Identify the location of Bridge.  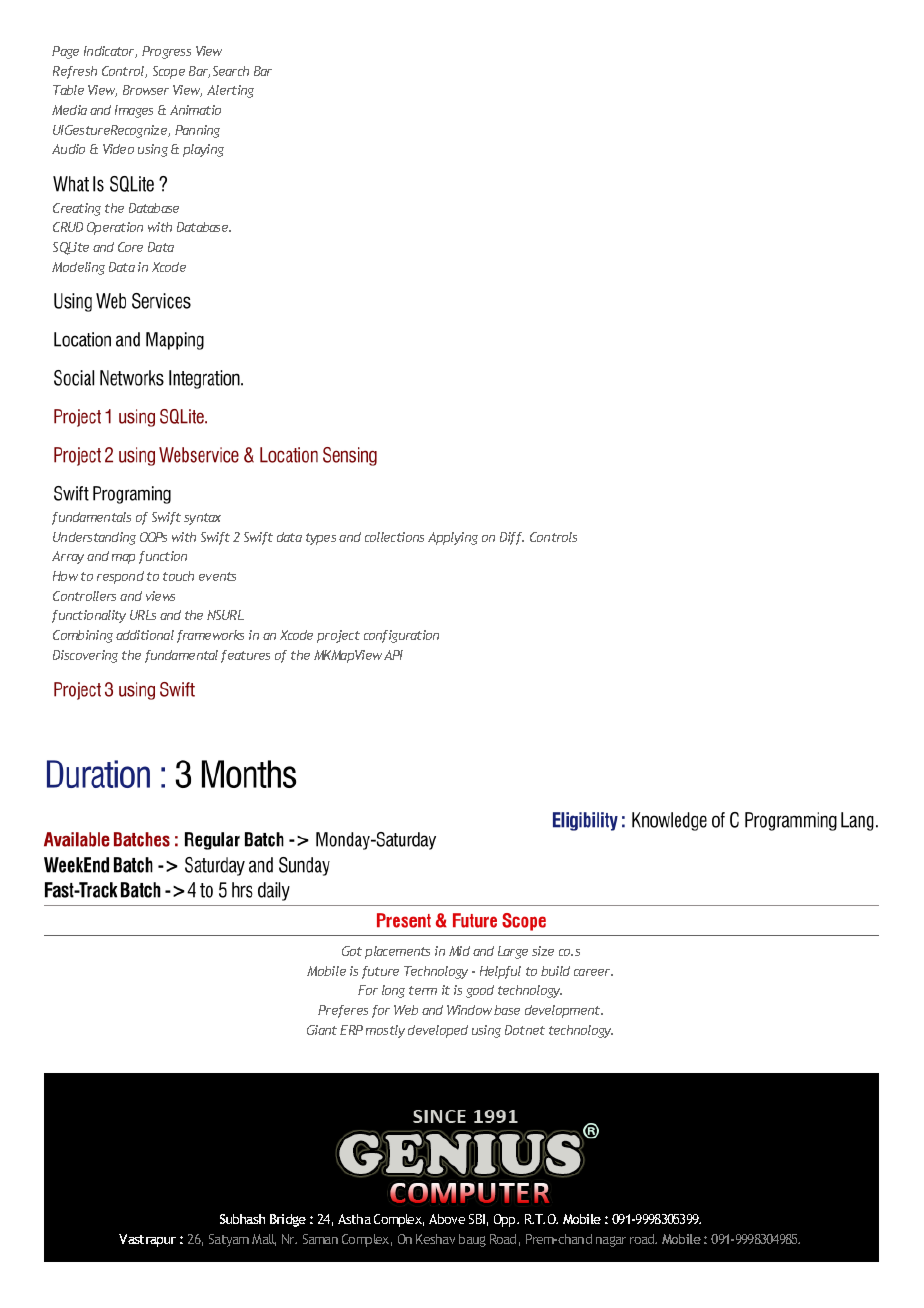
(288, 1220).
